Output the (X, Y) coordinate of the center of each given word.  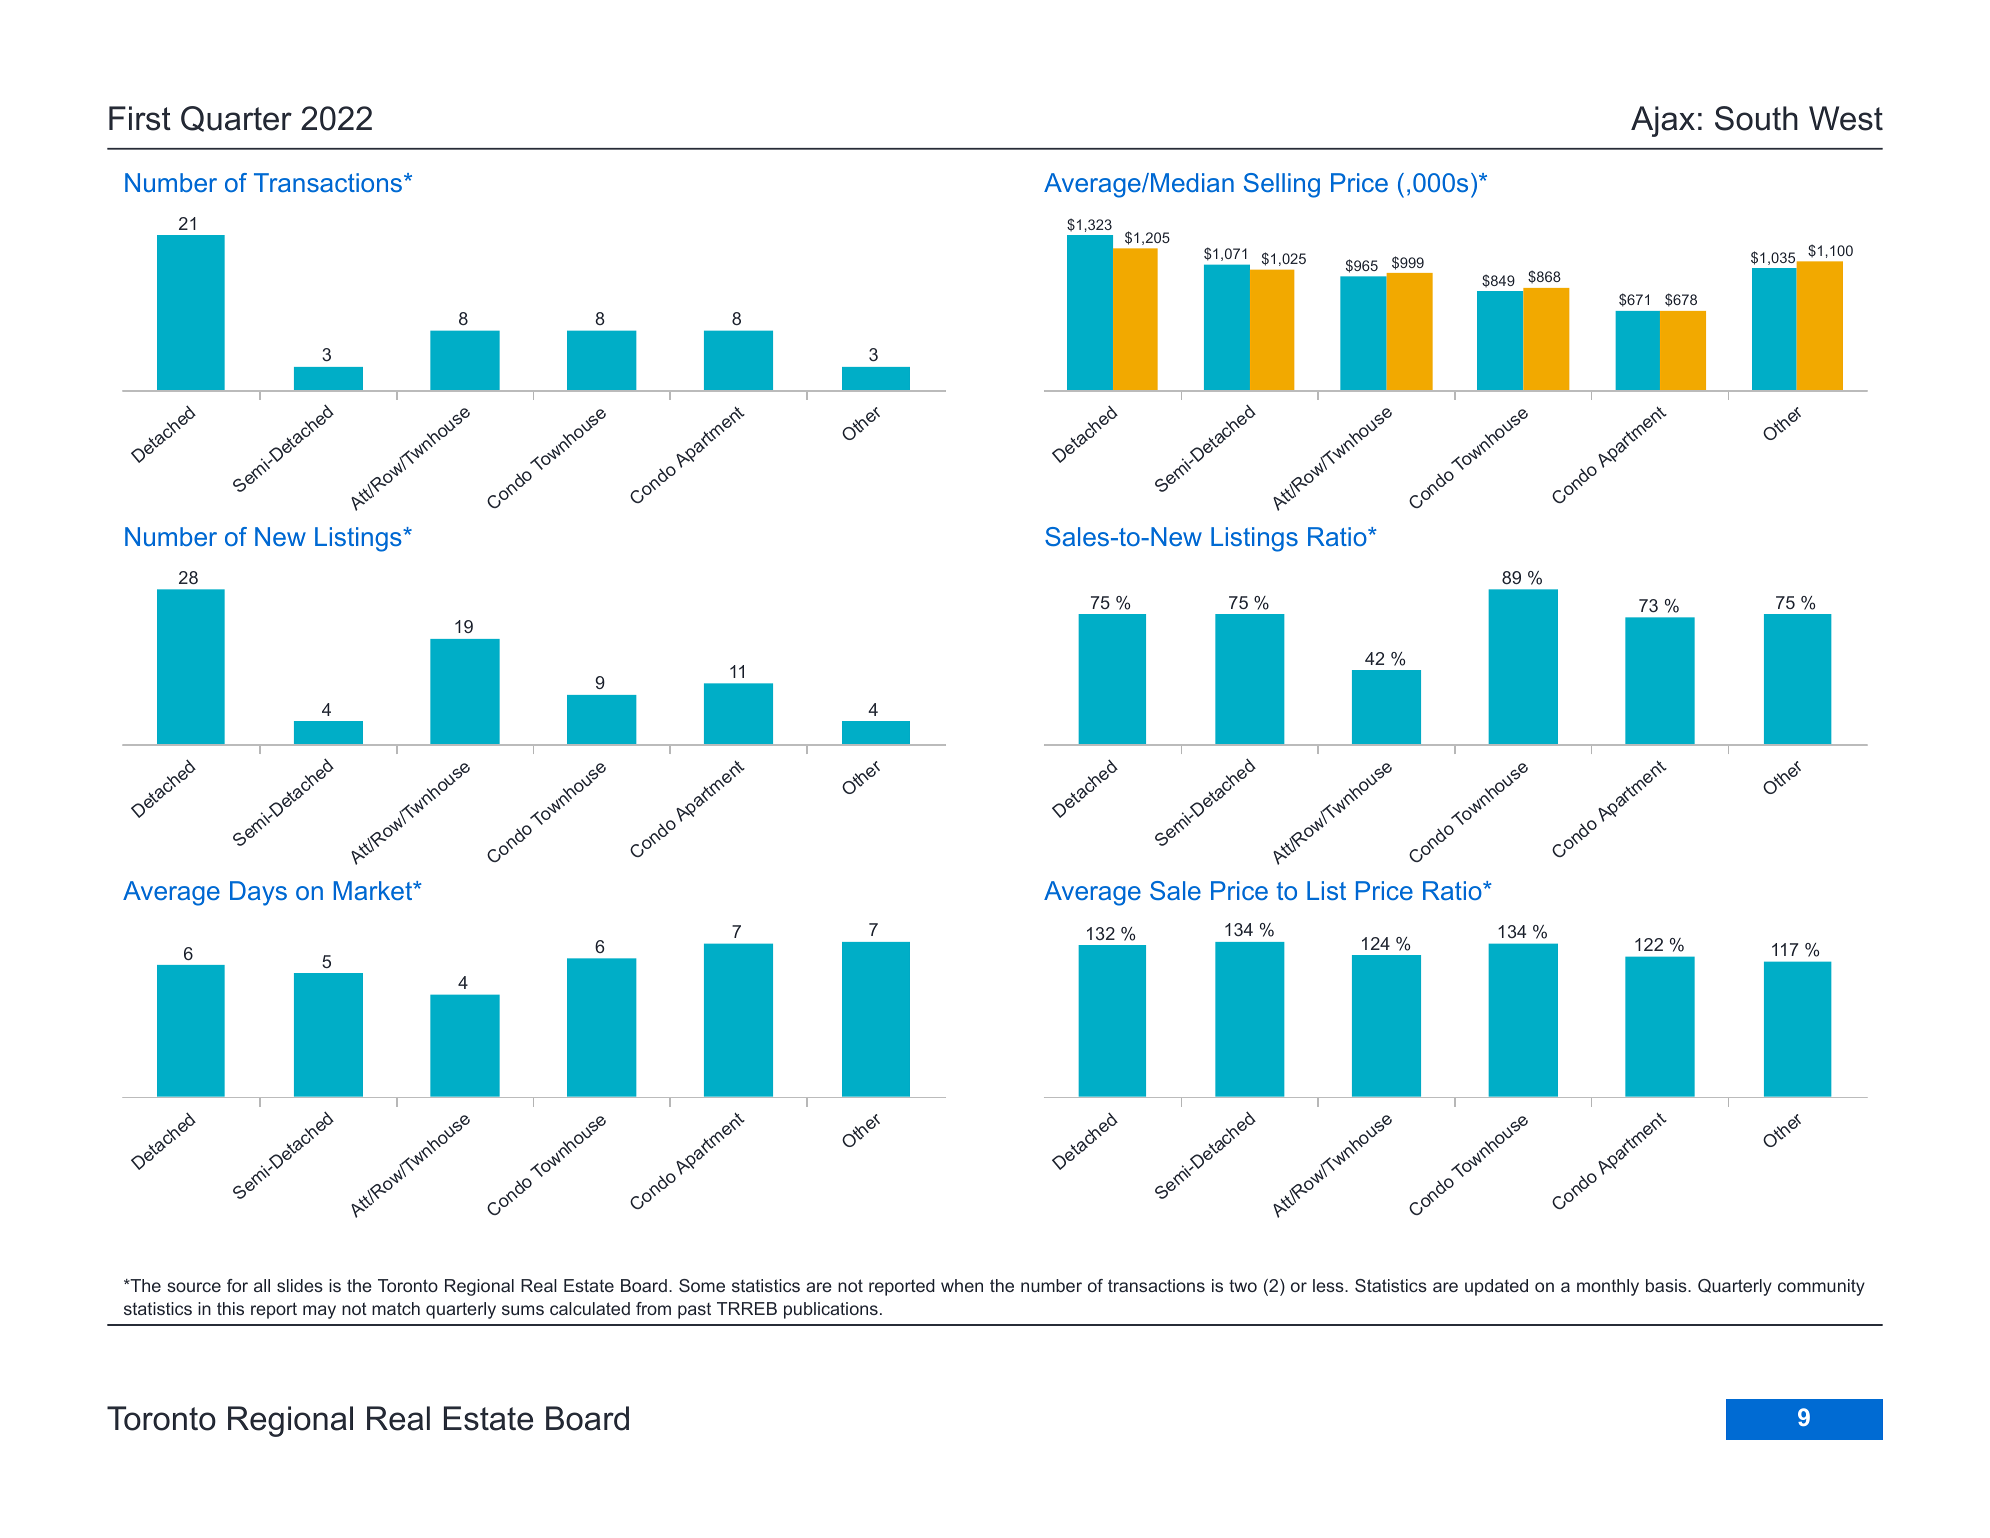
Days (258, 893)
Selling (1282, 185)
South (1756, 118)
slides (300, 1285)
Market (374, 890)
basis (1667, 1285)
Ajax (1663, 121)
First (140, 118)
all (262, 1285)
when (962, 1285)
